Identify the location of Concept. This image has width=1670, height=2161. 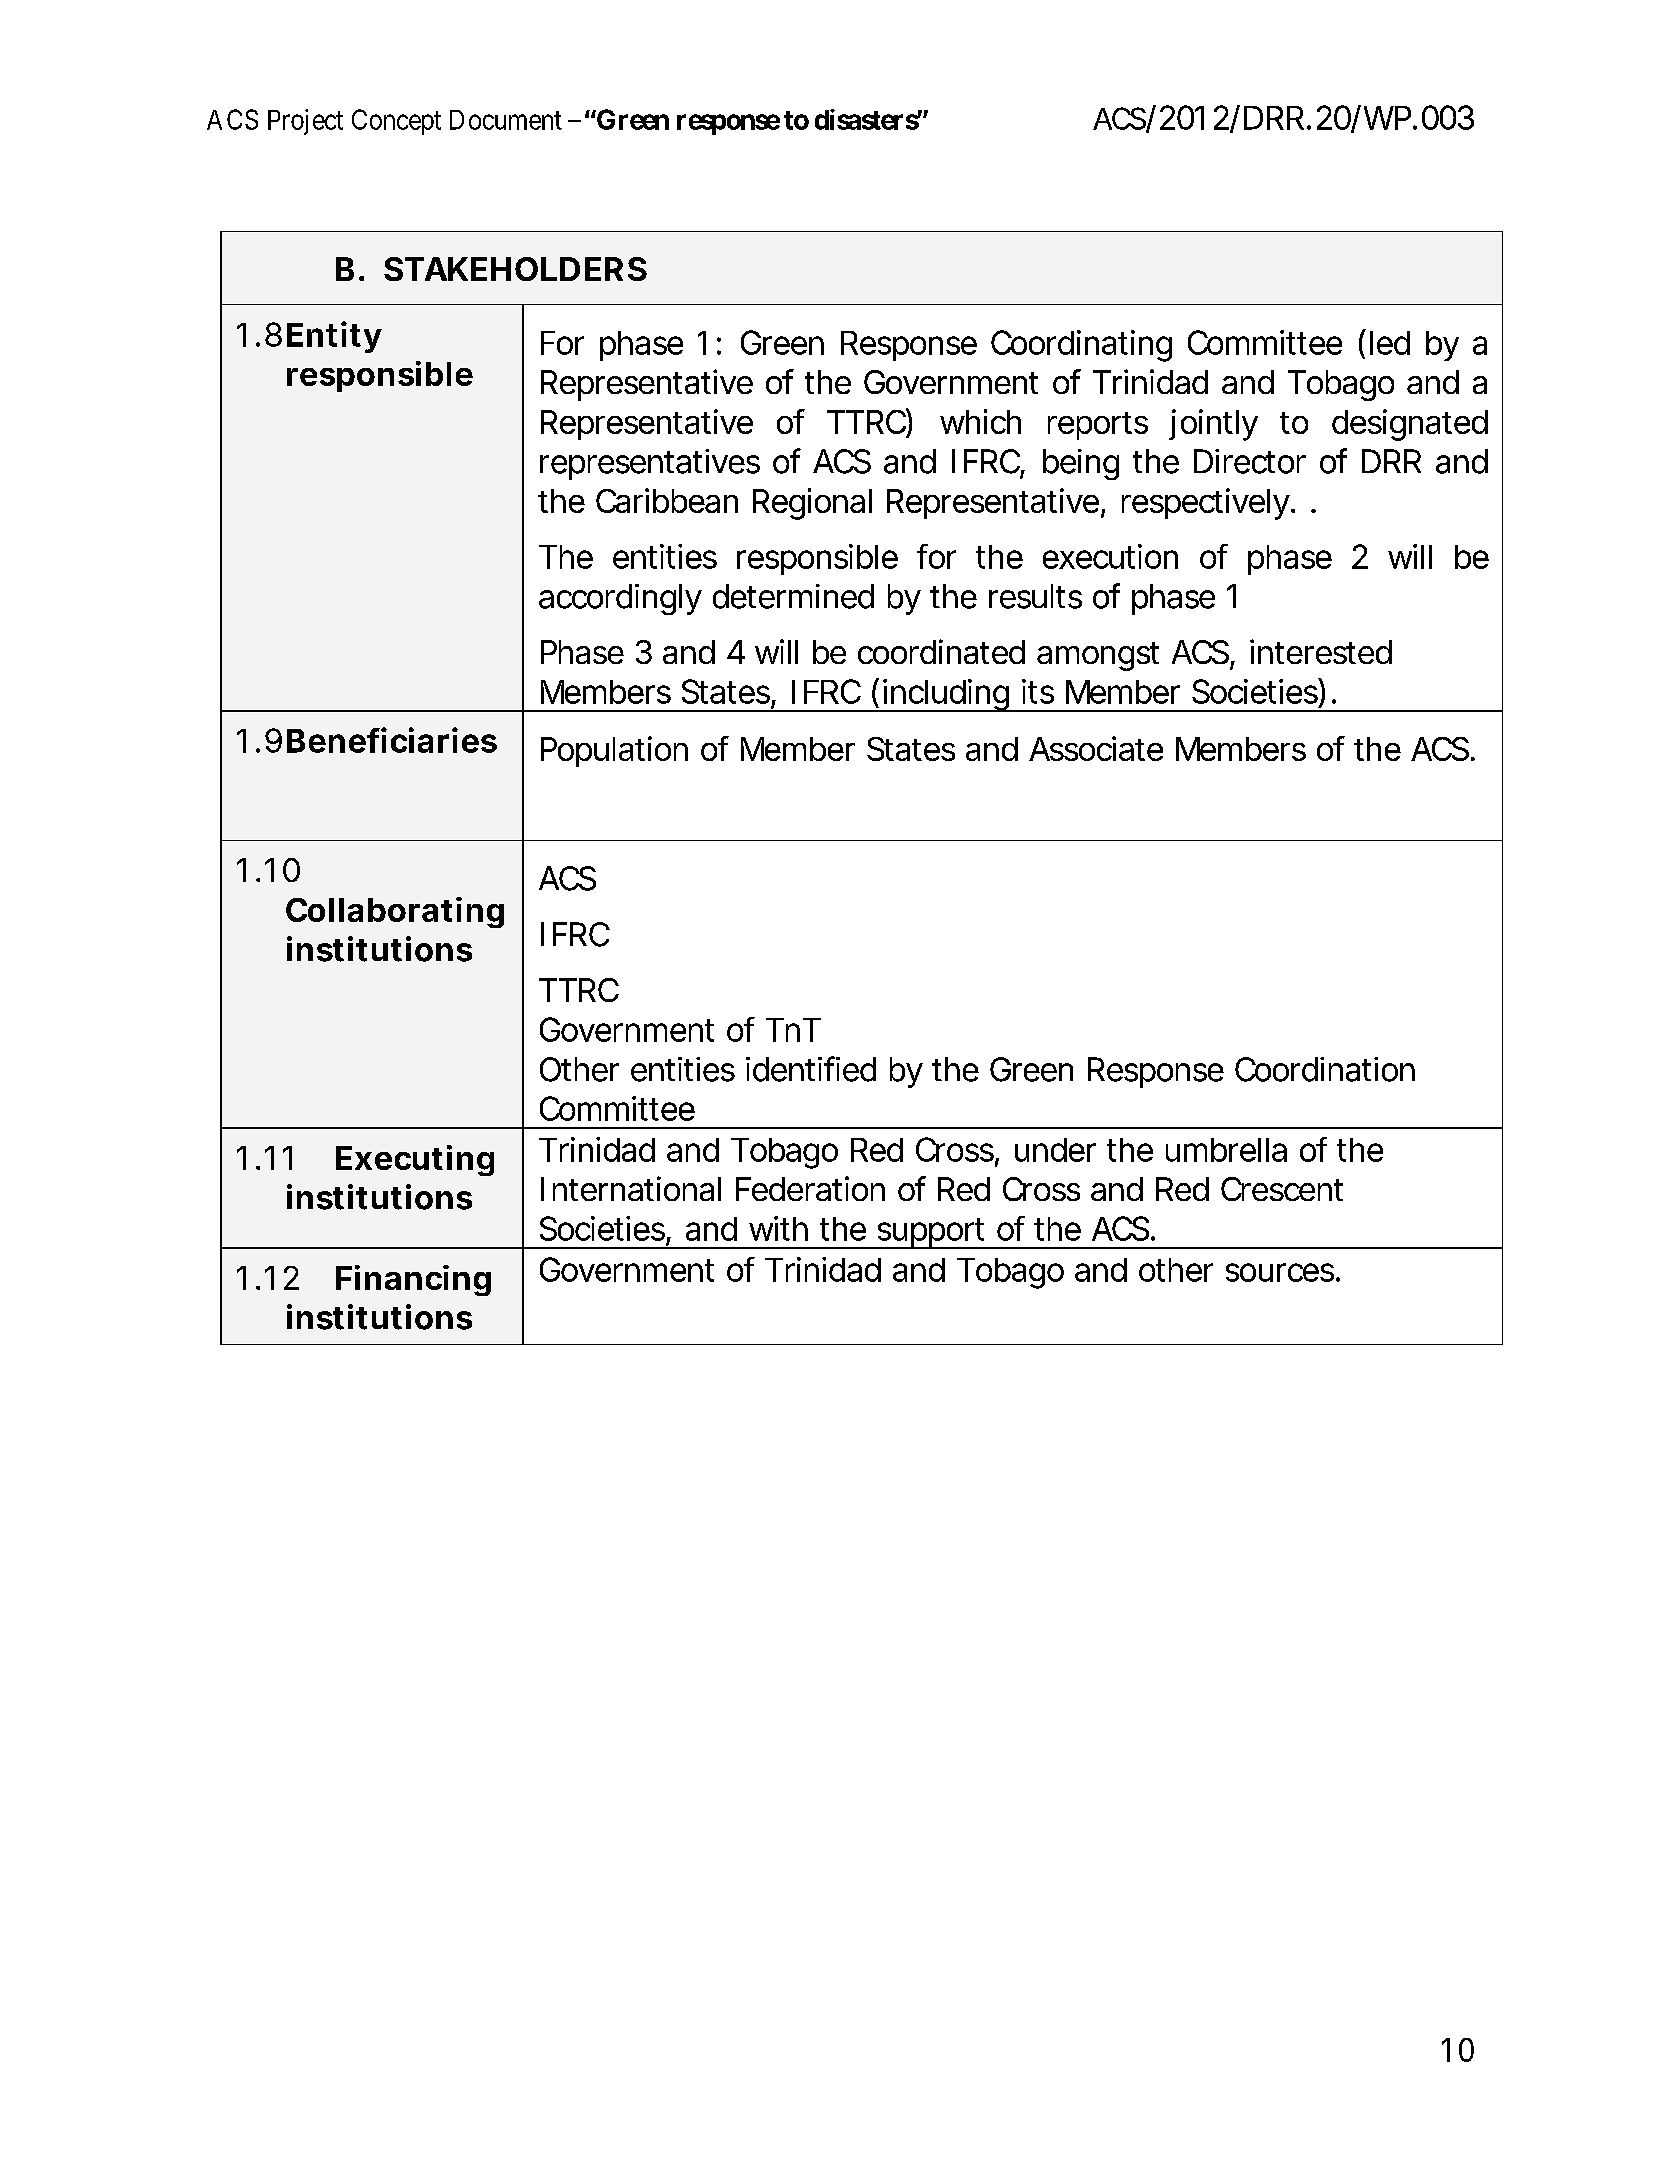
(396, 122).
